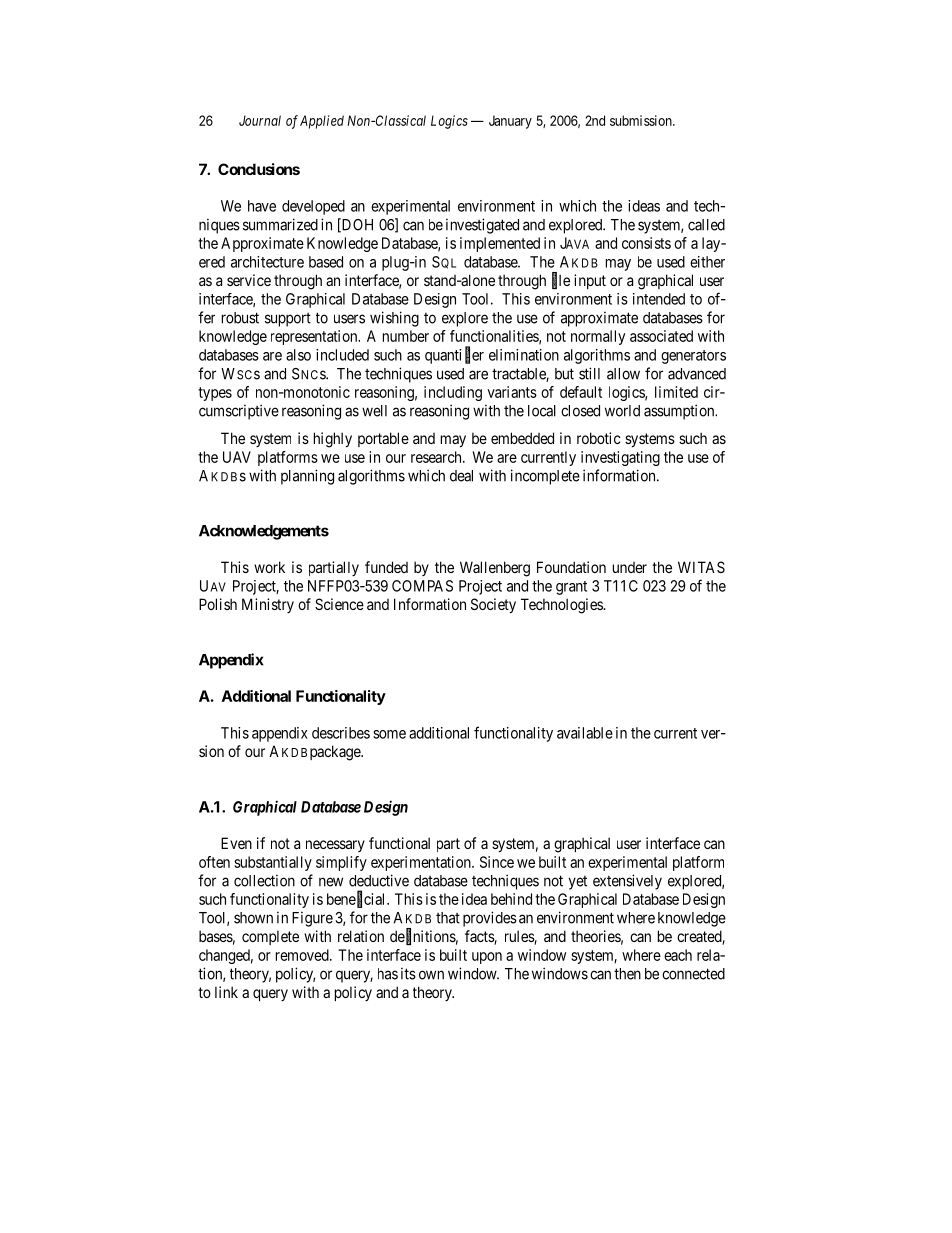 This image has width=952, height=1233. What do you see at coordinates (226, 992) in the image?
I see `link` at bounding box center [226, 992].
